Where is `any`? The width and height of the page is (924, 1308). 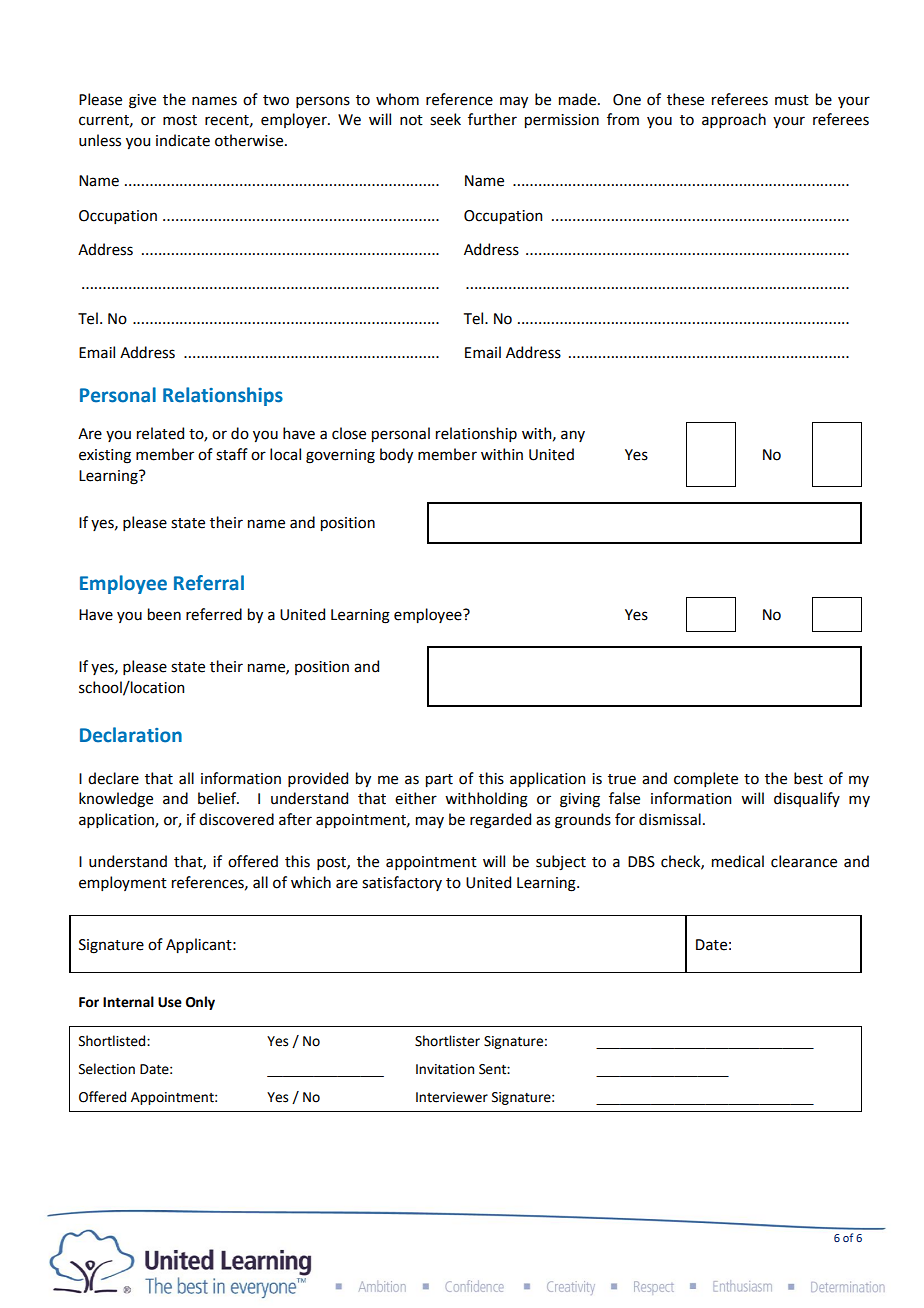
any is located at coordinates (573, 436).
